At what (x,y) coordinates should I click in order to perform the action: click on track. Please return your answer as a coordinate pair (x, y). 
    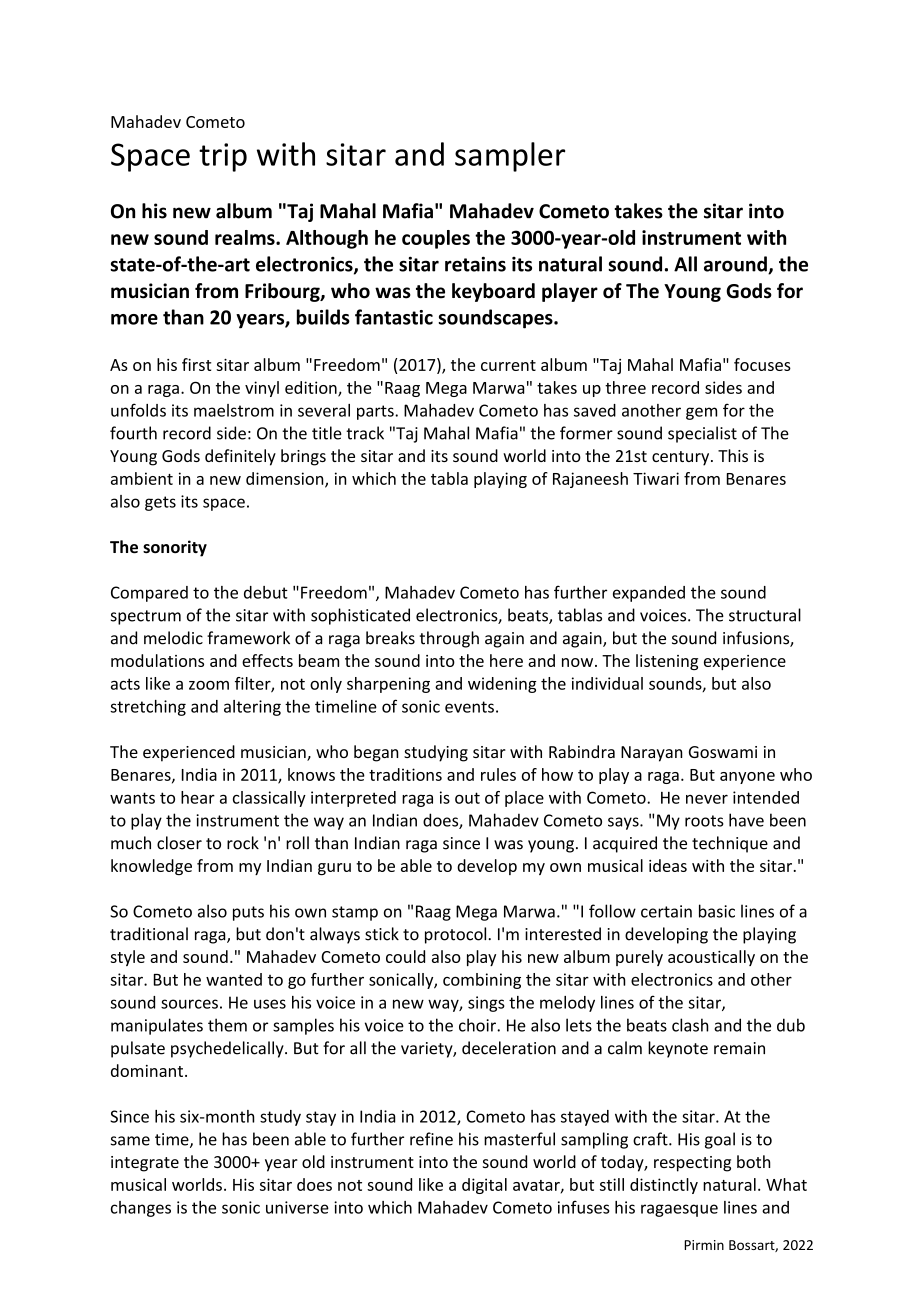
    Looking at the image, I should click on (365, 433).
